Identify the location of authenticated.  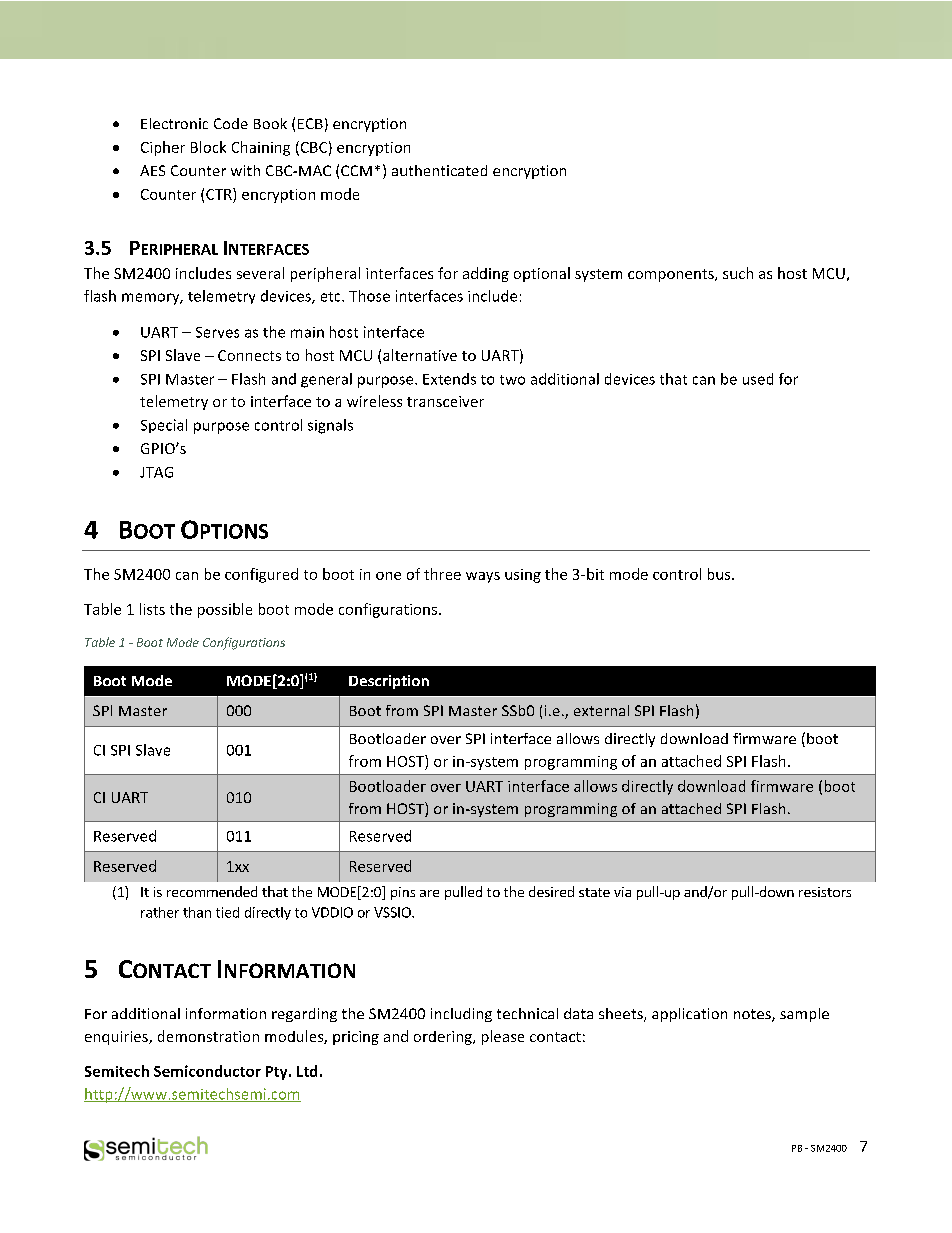
(439, 170).
